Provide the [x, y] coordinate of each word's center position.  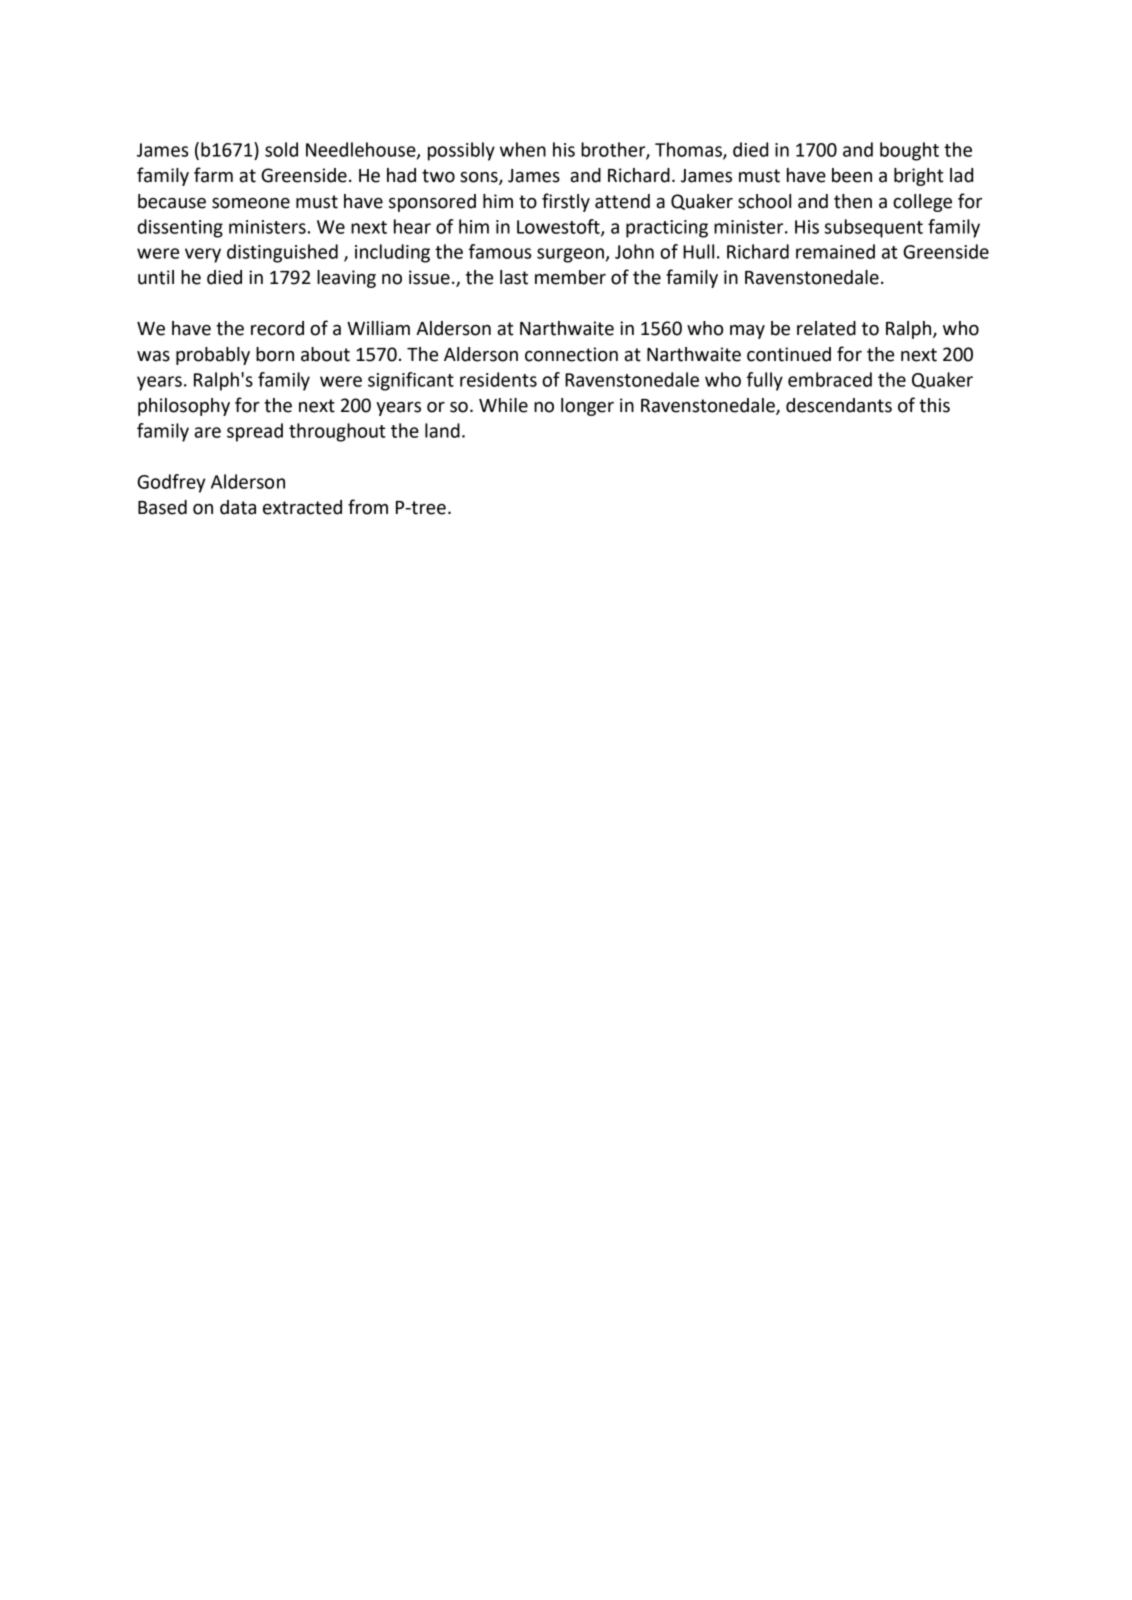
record [277, 328]
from [368, 507]
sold [281, 149]
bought [909, 151]
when [523, 149]
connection [571, 354]
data [238, 507]
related [826, 328]
